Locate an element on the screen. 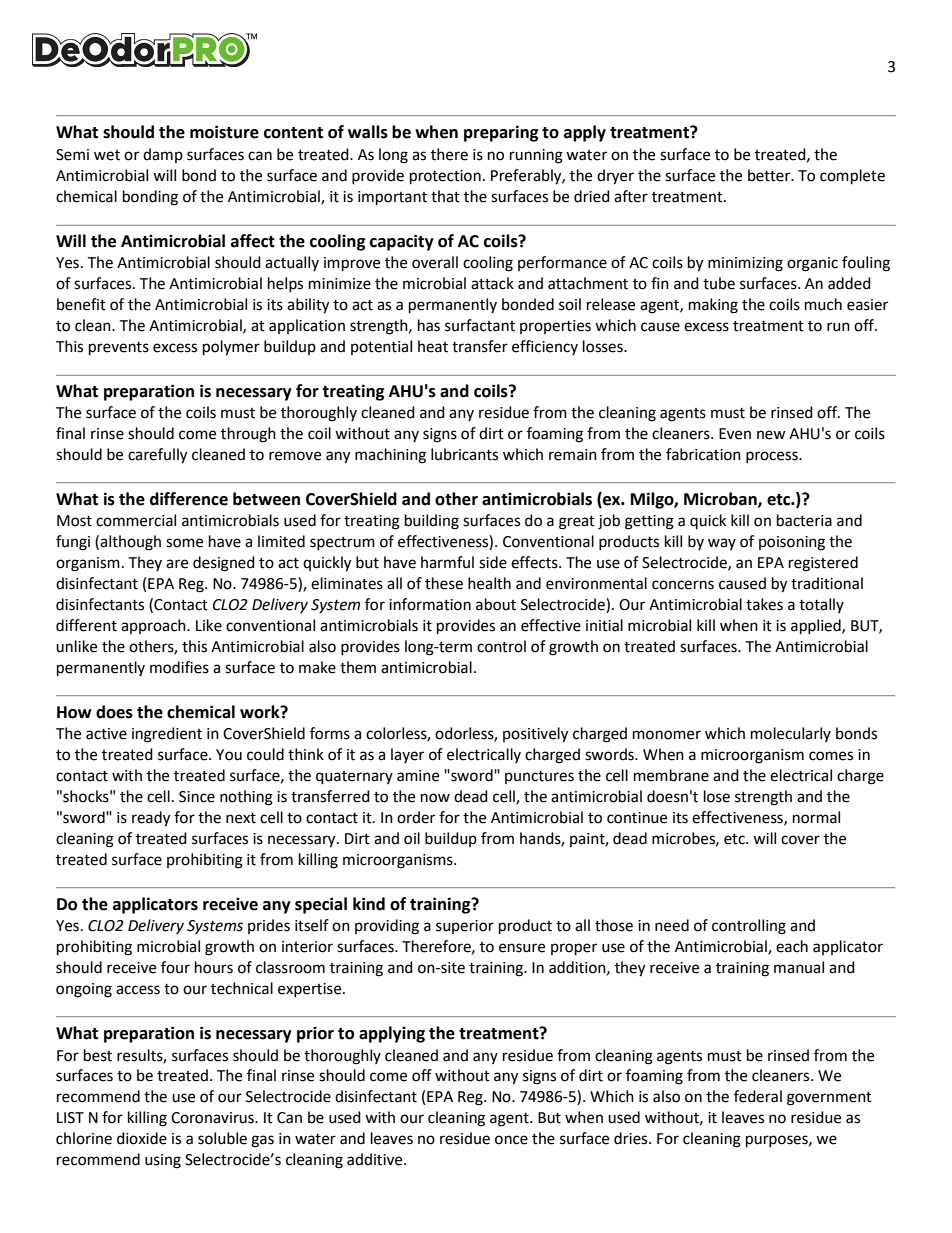 This screenshot has width=952, height=1233. lubricants is located at coordinates (464, 454).
